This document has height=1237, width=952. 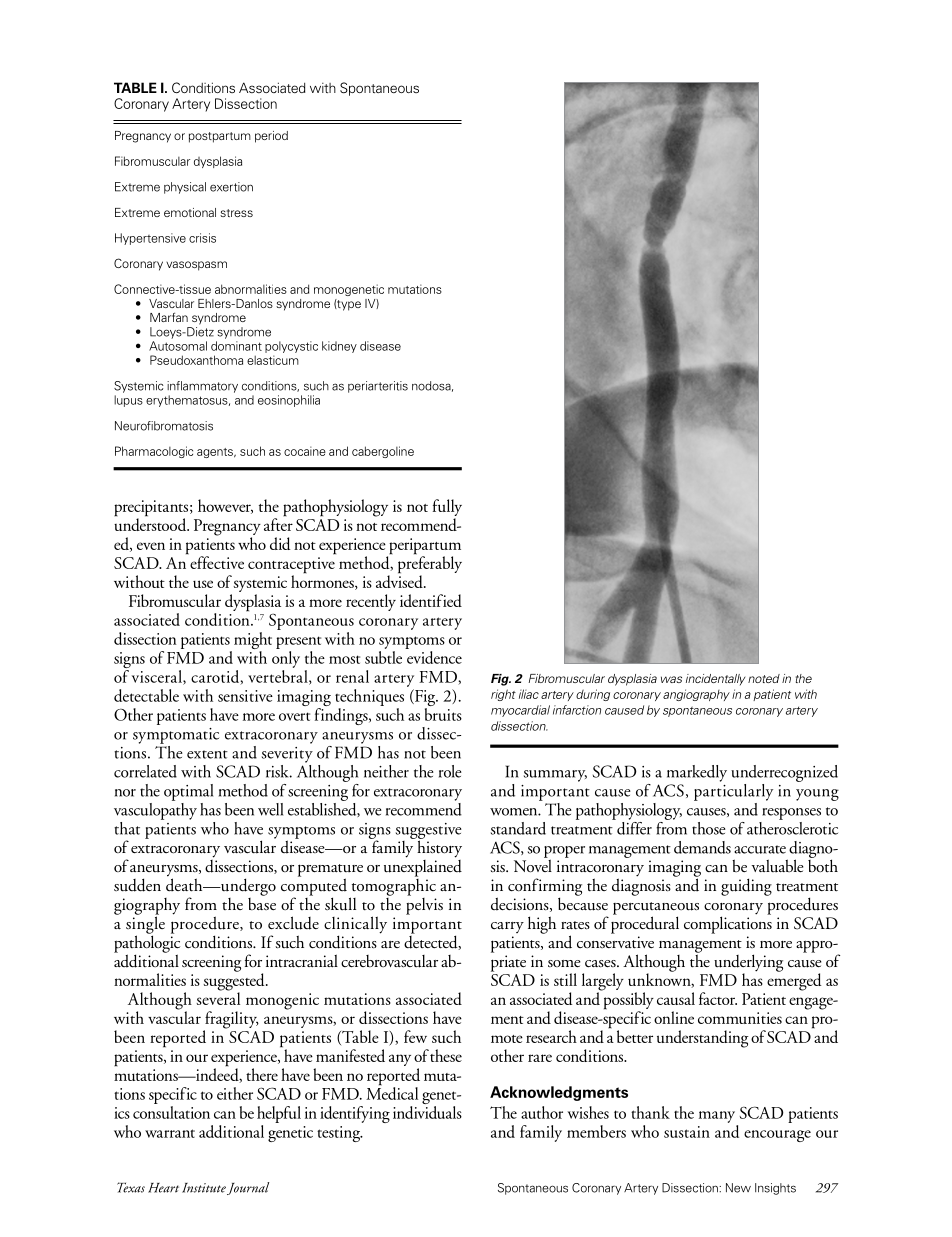 I want to click on inflammatory, so click(x=202, y=387).
